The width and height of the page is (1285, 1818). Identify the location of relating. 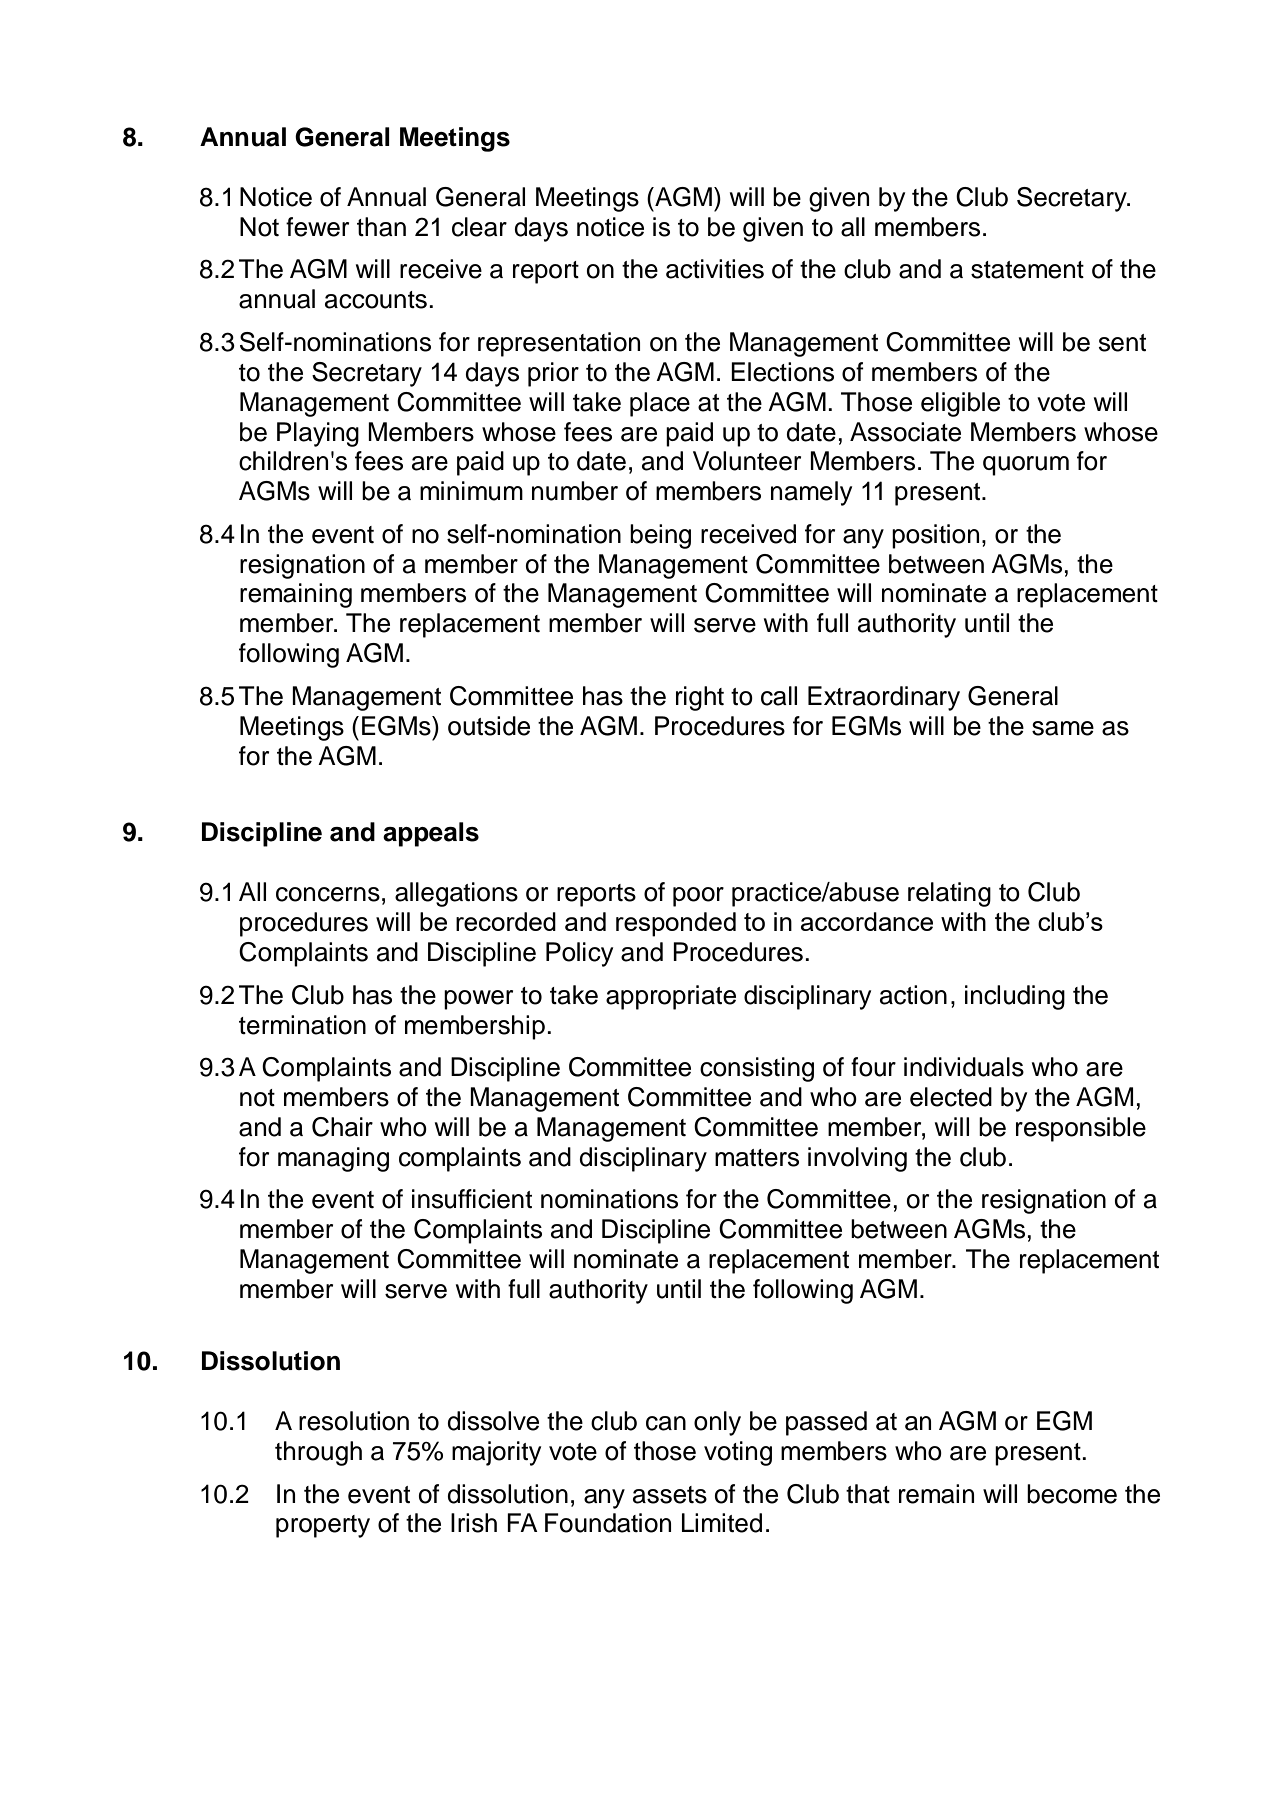
(949, 894).
